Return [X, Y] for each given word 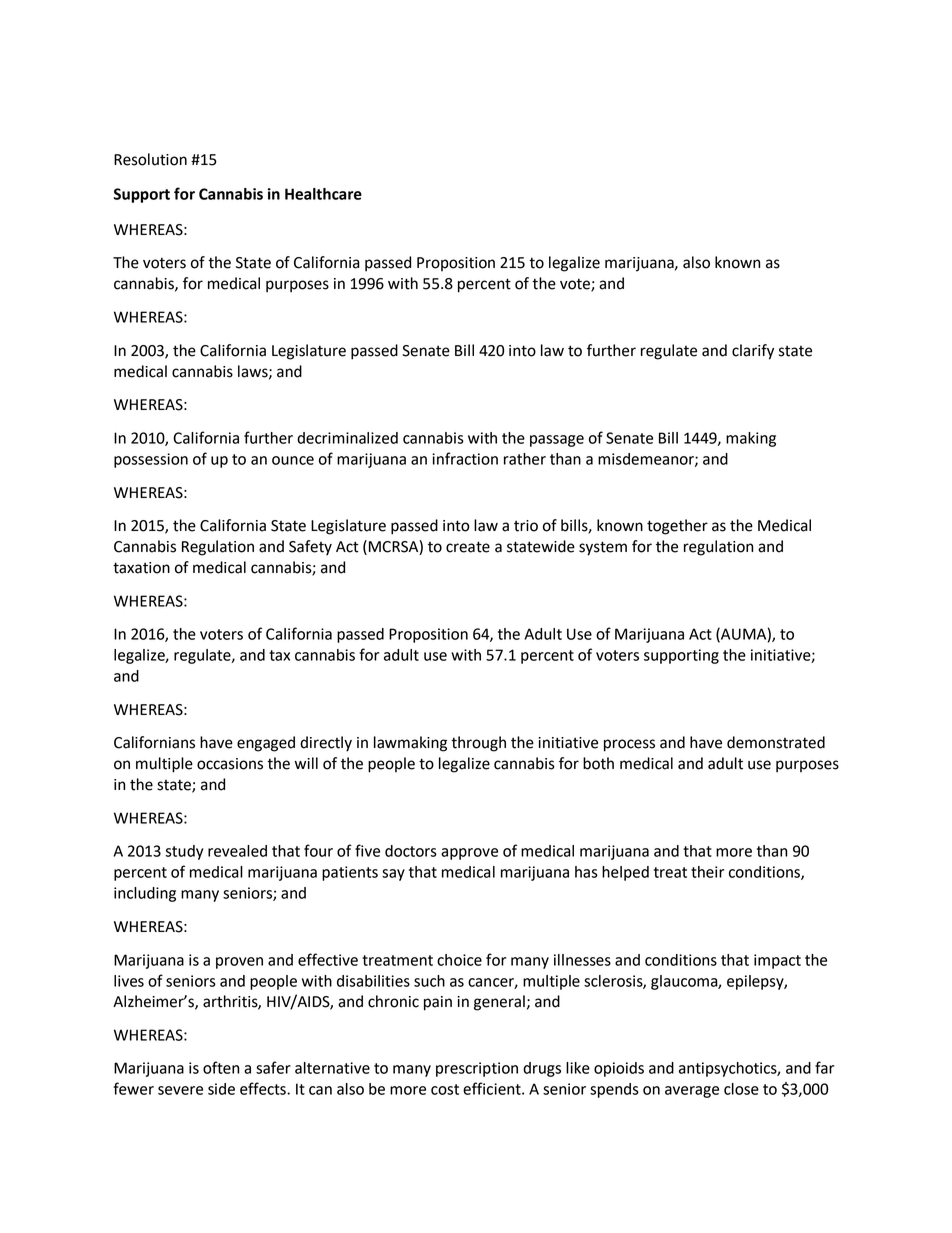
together [677, 527]
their [707, 872]
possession [151, 460]
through [478, 744]
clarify [753, 352]
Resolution [150, 159]
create [468, 547]
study [184, 852]
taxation [141, 568]
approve [469, 854]
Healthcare [323, 194]
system [603, 548]
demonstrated [776, 742]
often [221, 1067]
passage [557, 441]
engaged [266, 744]
